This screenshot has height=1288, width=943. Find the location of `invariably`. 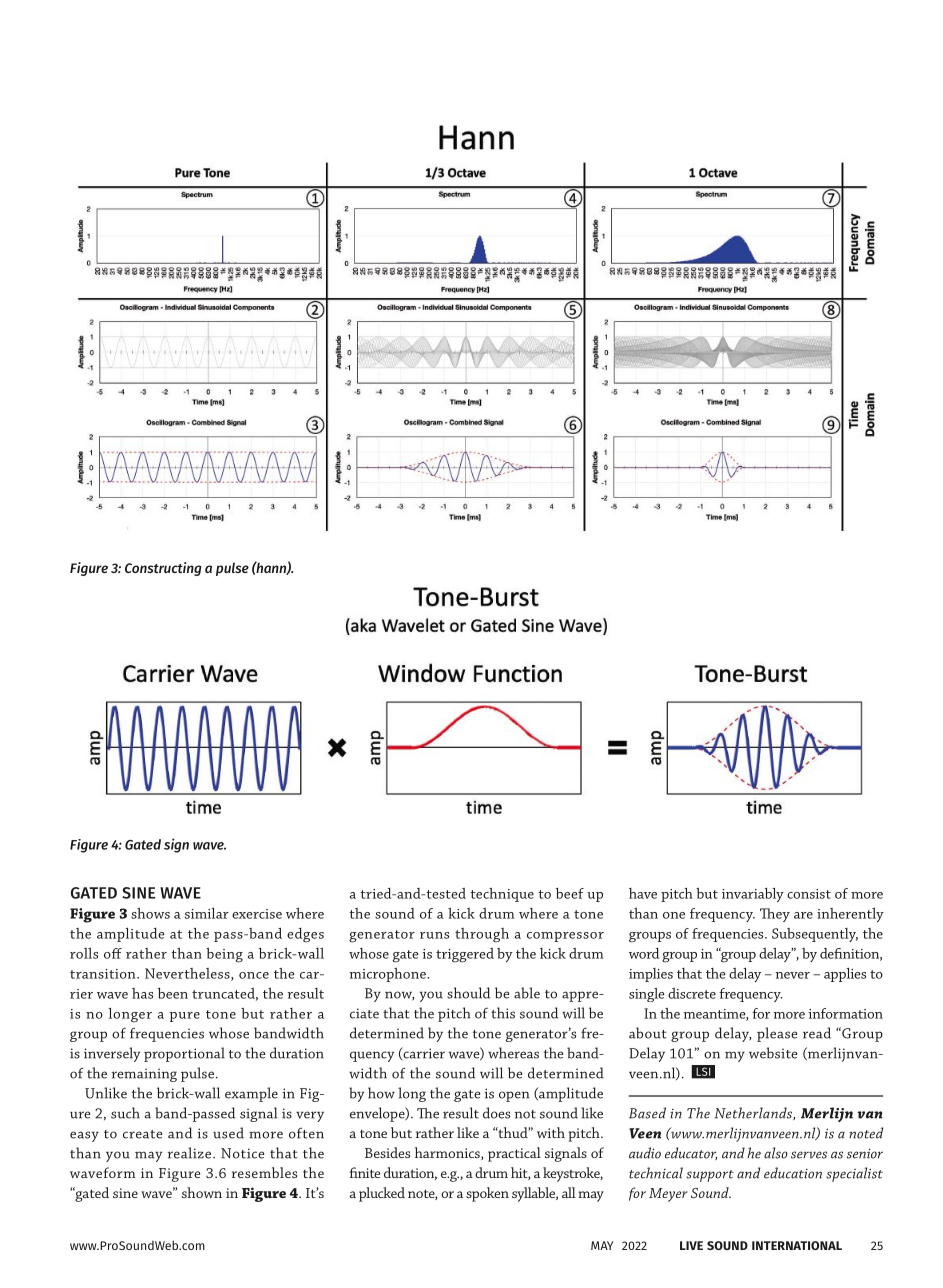

invariably is located at coordinates (753, 895).
